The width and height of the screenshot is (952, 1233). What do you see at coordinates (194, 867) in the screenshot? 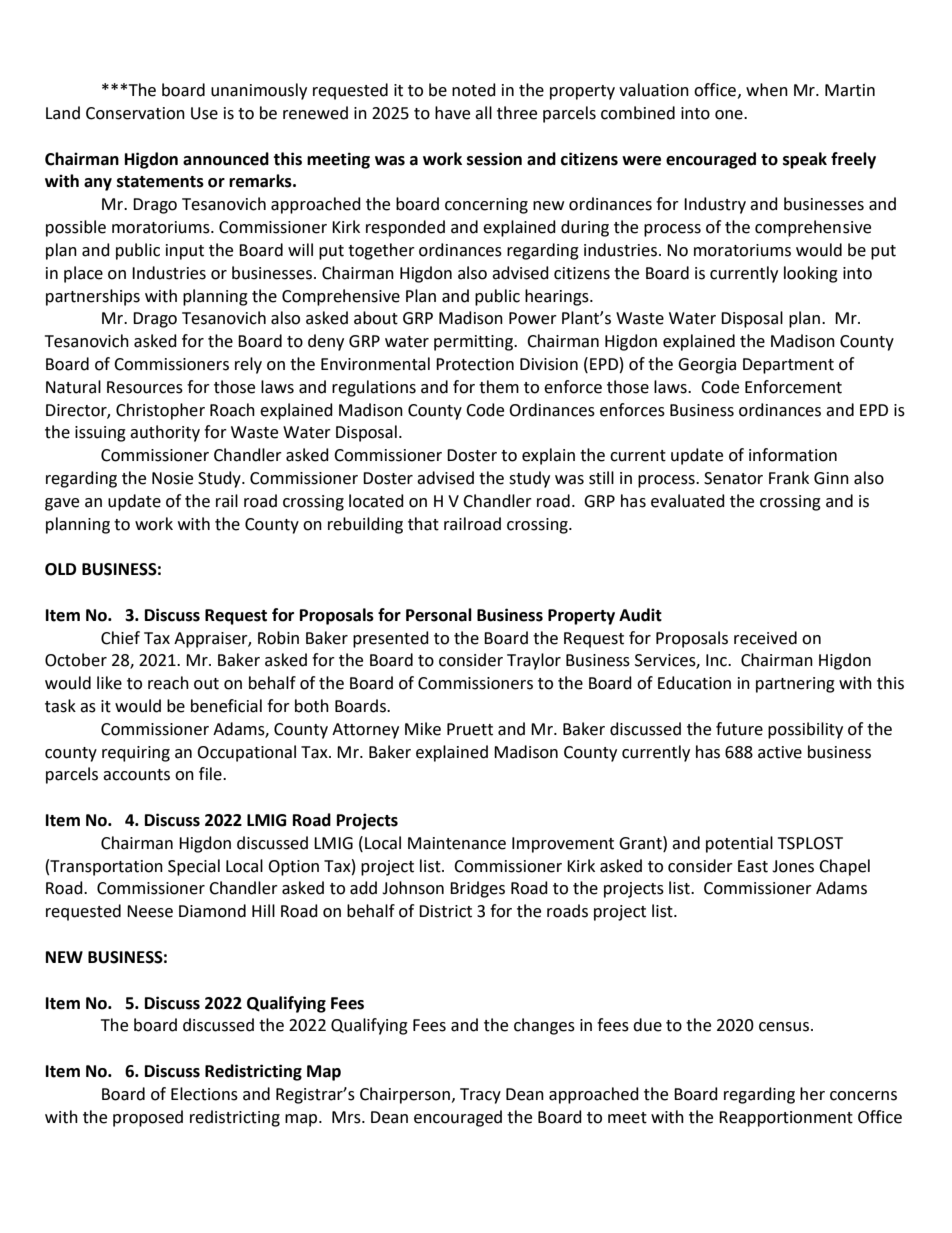
I see `Special` at bounding box center [194, 867].
